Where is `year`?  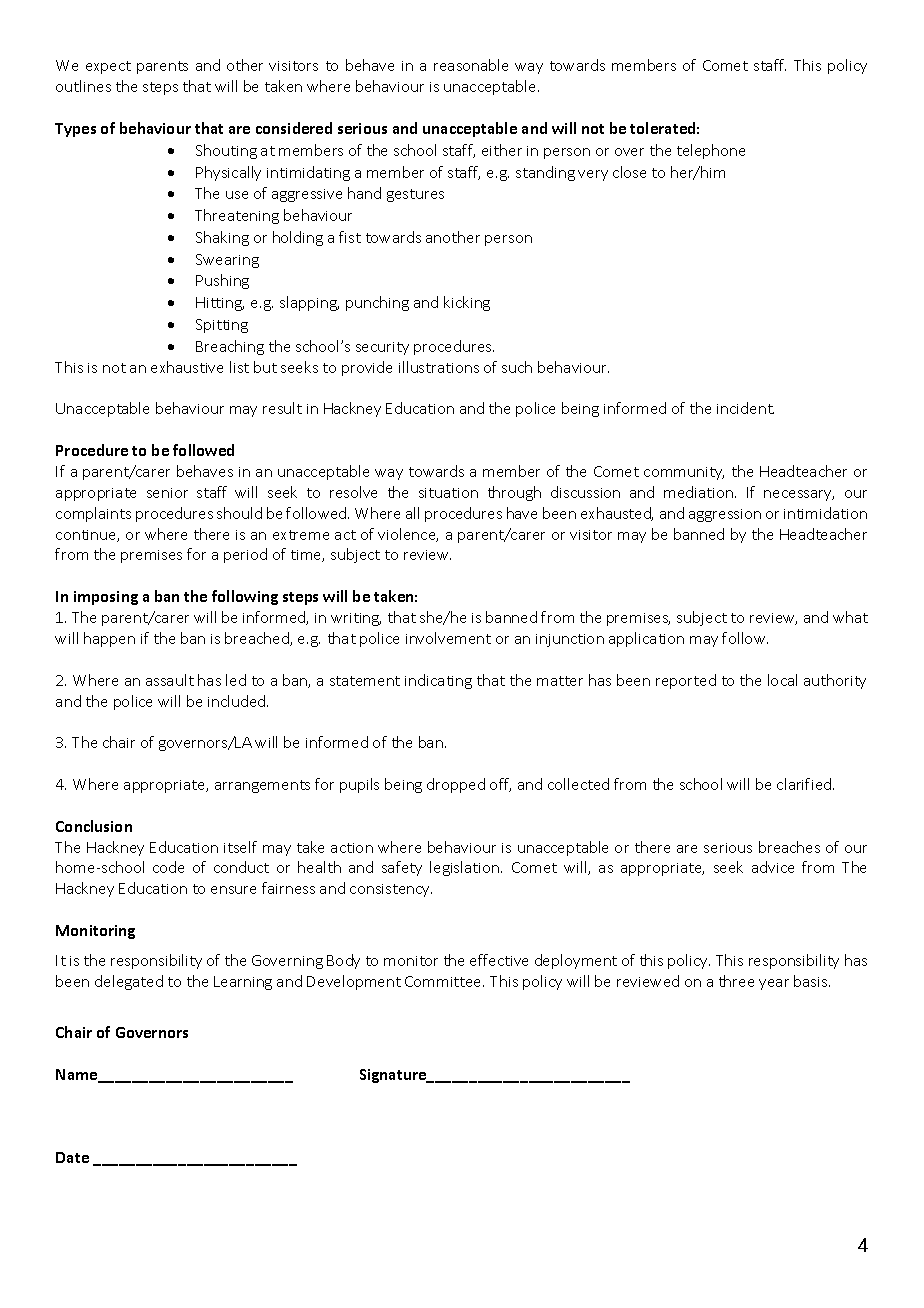
year is located at coordinates (774, 984).
